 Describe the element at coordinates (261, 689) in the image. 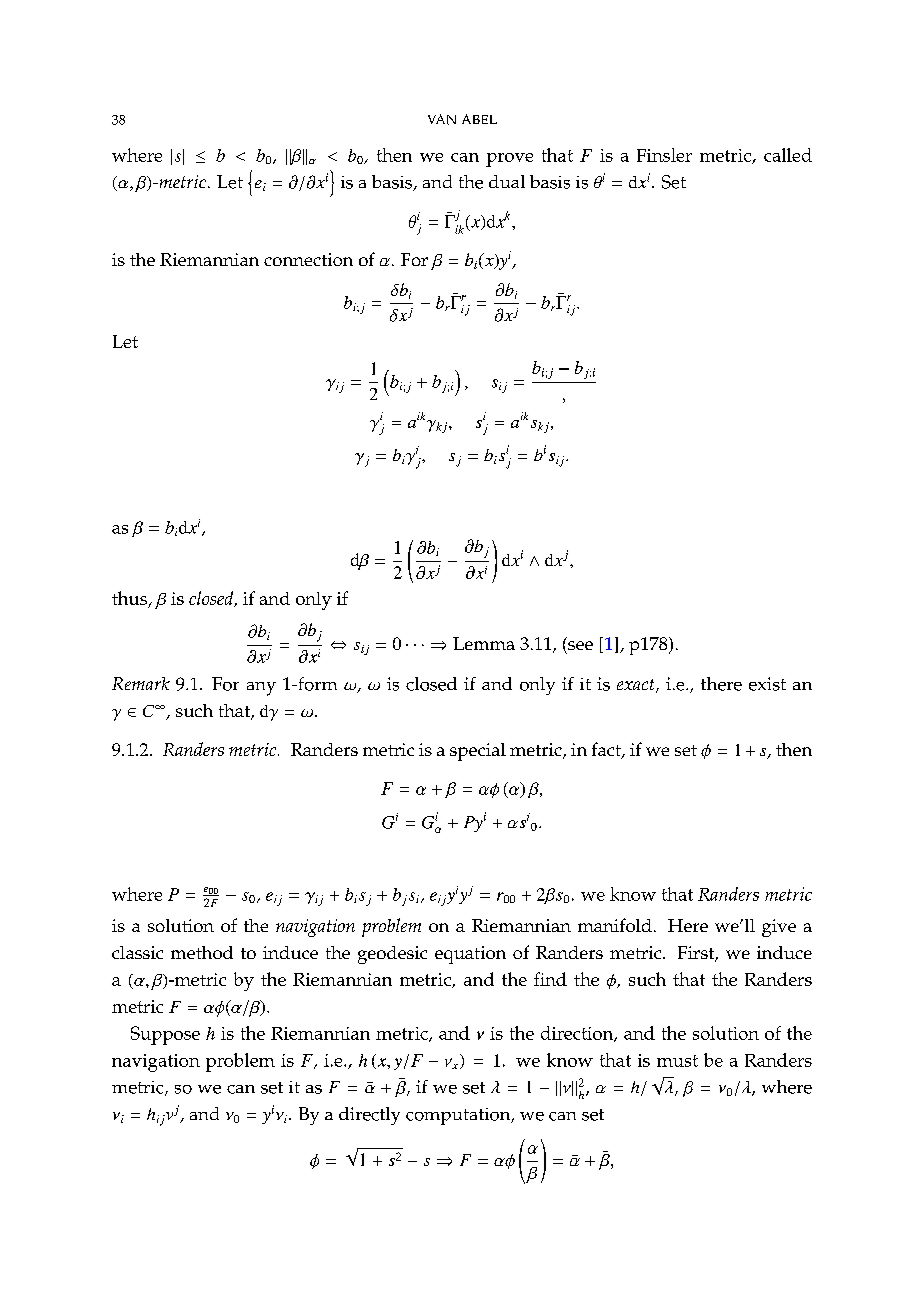

I see `any` at that location.
